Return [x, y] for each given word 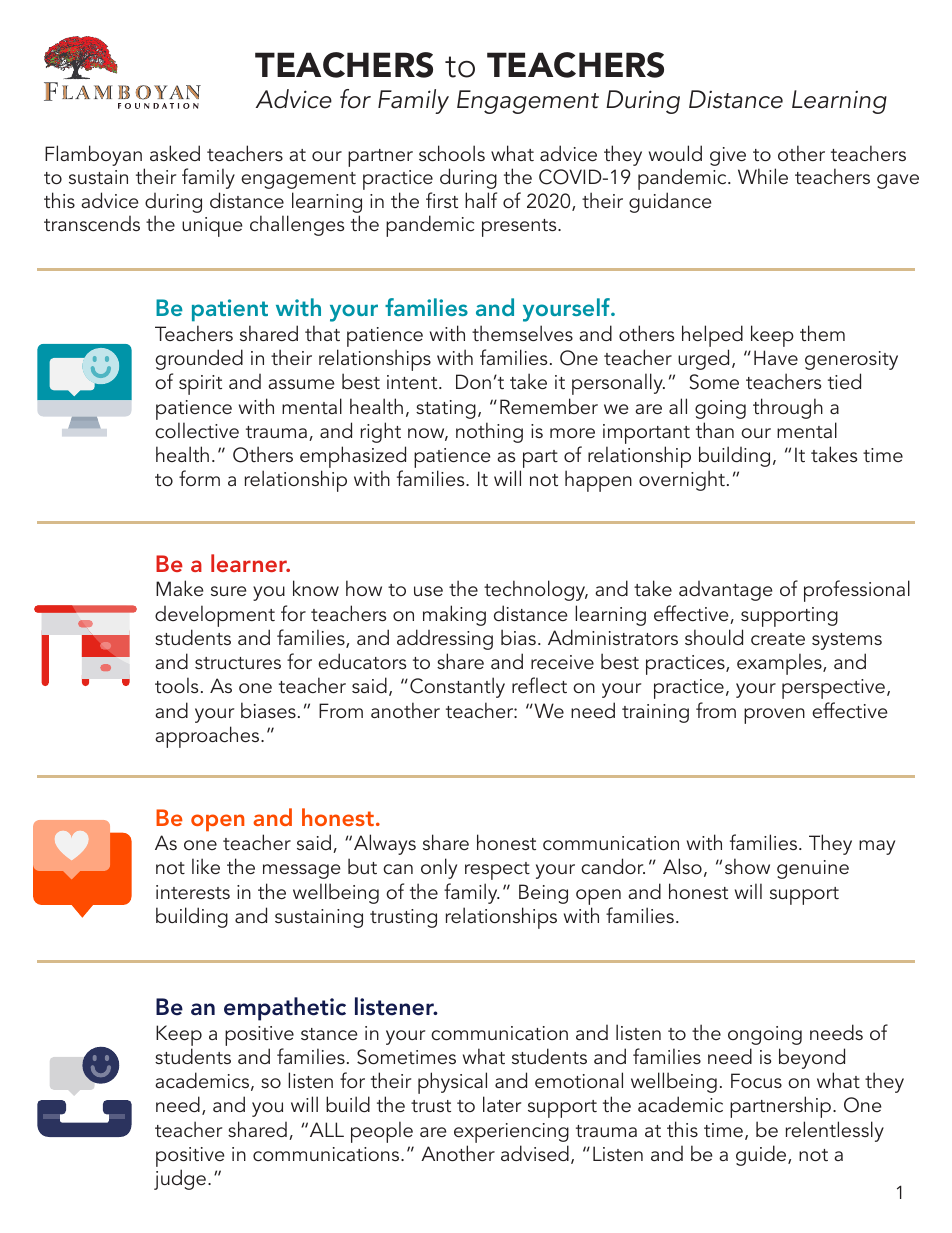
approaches [208, 737]
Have [776, 357]
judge [180, 1179]
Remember [549, 406]
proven [774, 716]
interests [193, 892]
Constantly [457, 687]
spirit [200, 385]
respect [497, 871]
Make [180, 588]
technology [536, 590]
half [481, 200]
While [763, 176]
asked [175, 153]
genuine [813, 869]
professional [857, 591]
